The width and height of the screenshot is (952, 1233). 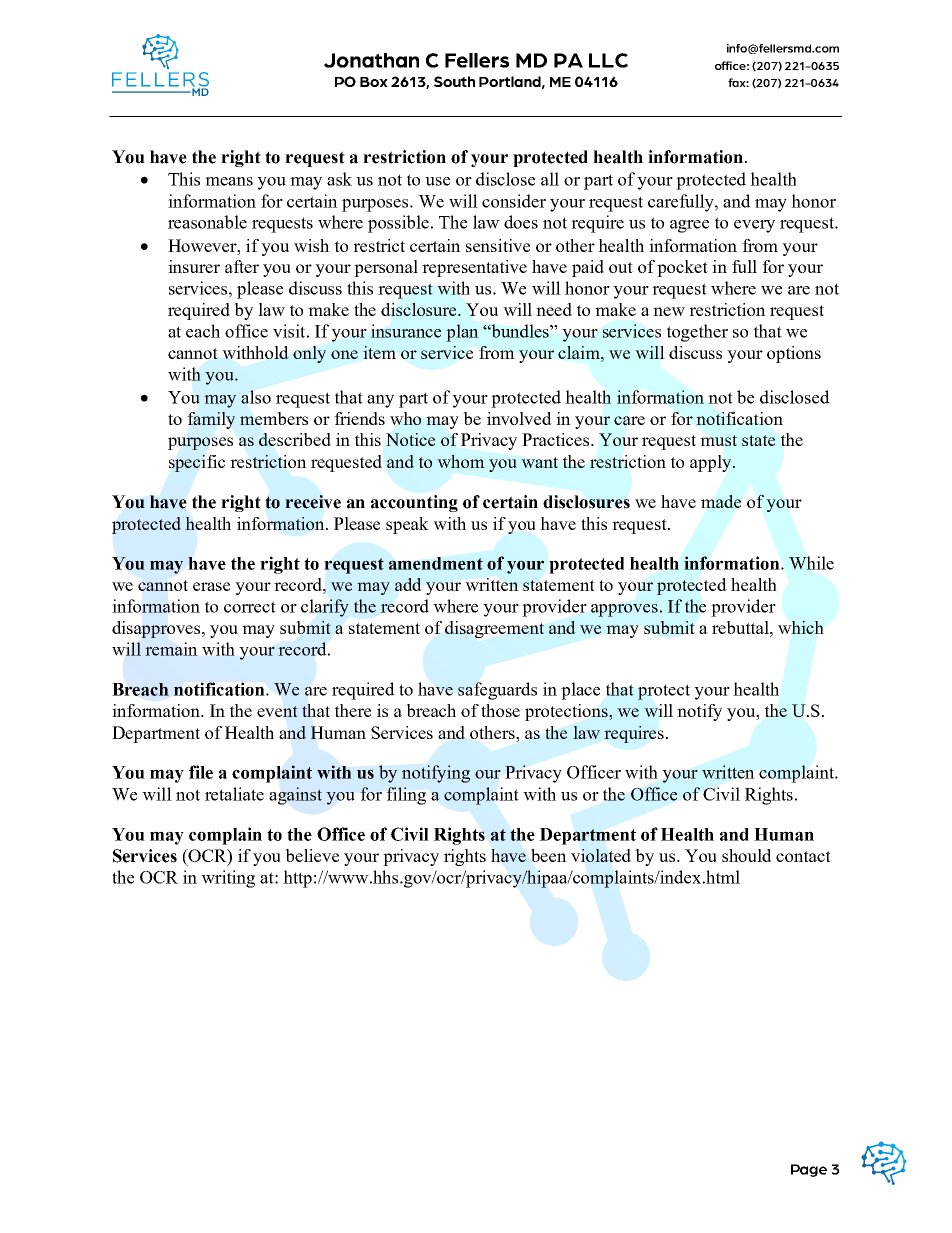 I want to click on correct, so click(x=250, y=607).
